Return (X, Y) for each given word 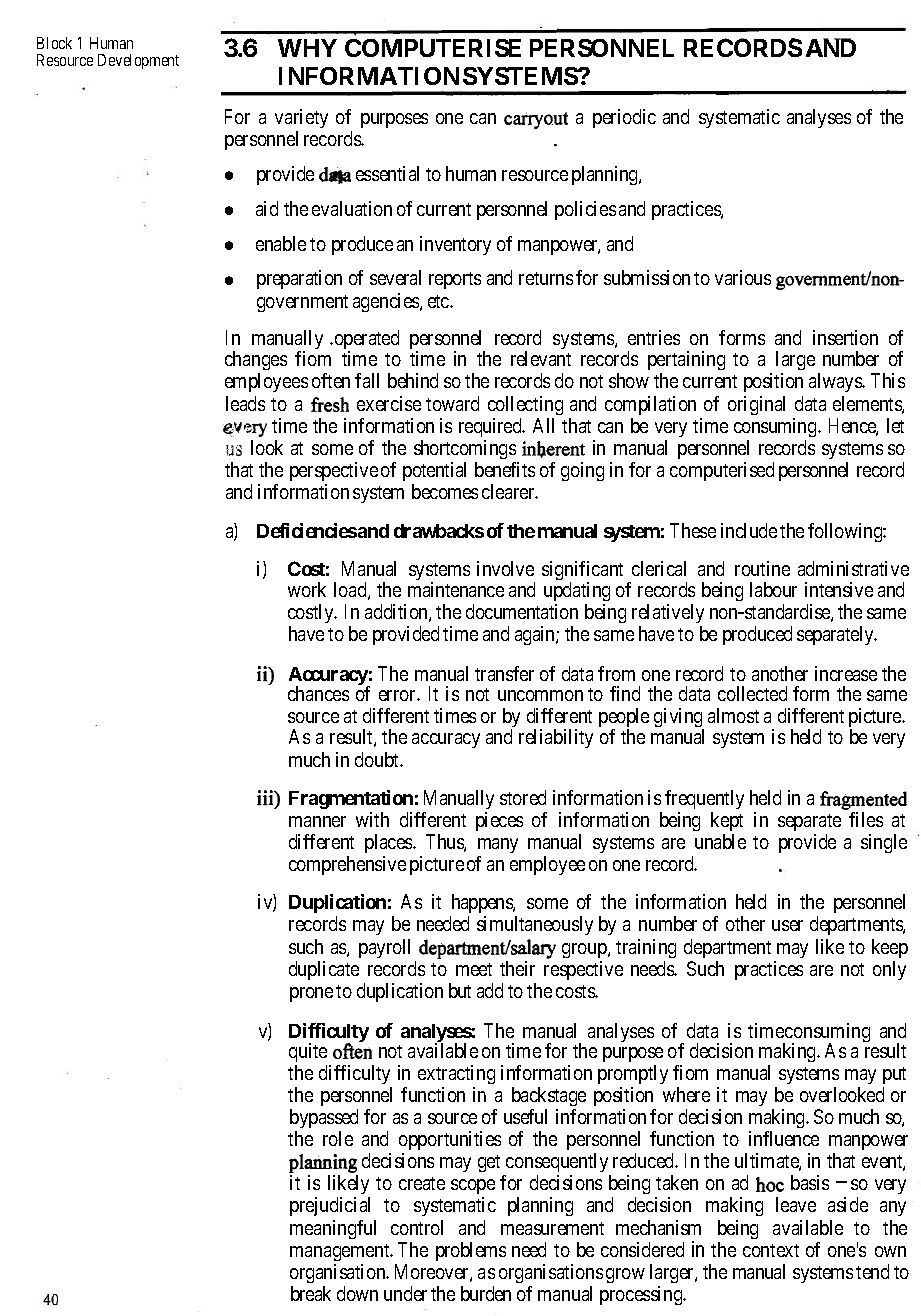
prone (311, 994)
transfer (504, 673)
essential (387, 173)
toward (452, 403)
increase (846, 673)
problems (471, 1251)
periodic (624, 118)
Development (138, 61)
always (836, 382)
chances (318, 693)
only (889, 970)
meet (474, 969)
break (311, 1293)
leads (245, 403)
